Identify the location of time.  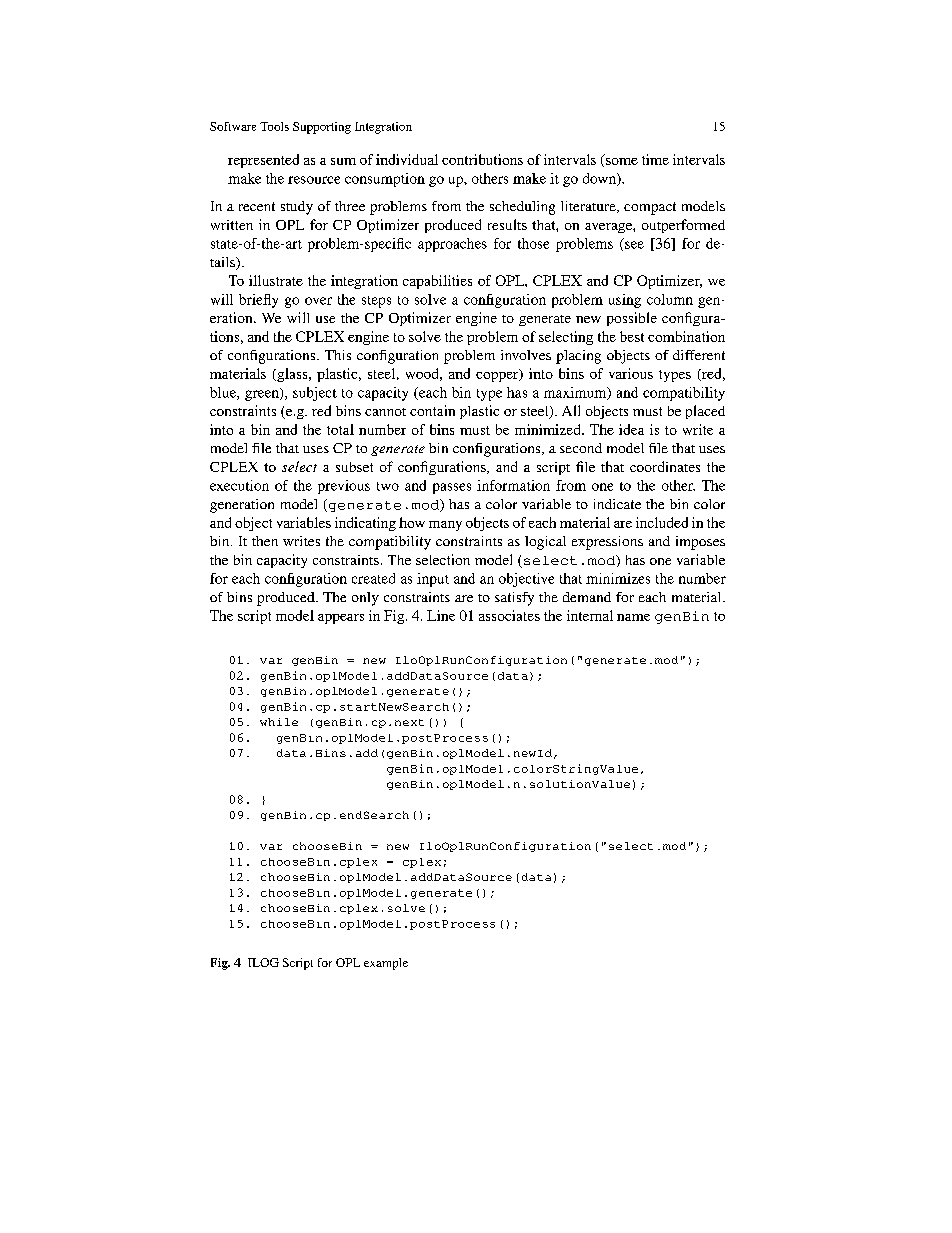
(655, 159).
